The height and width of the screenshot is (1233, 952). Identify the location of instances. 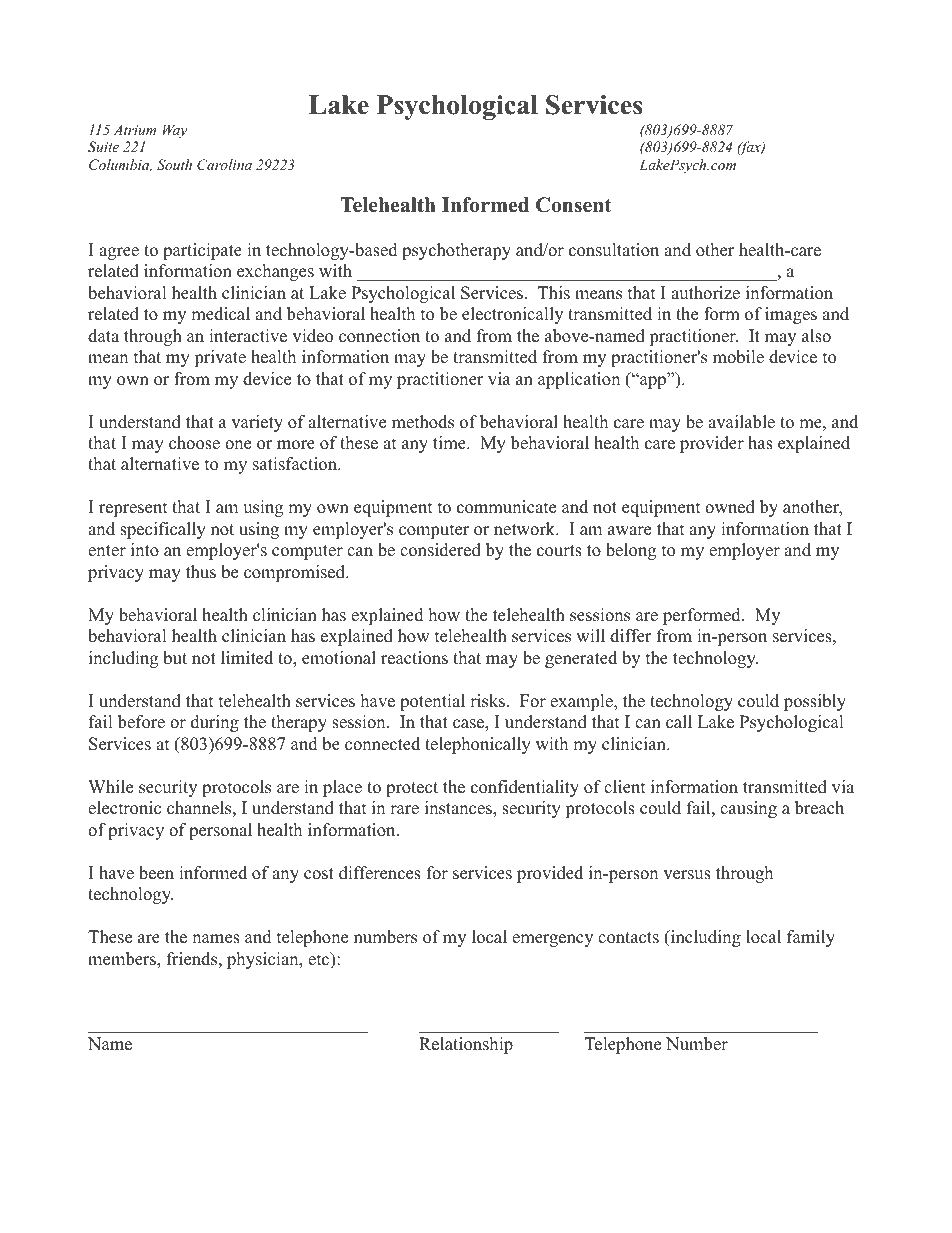
(459, 809).
